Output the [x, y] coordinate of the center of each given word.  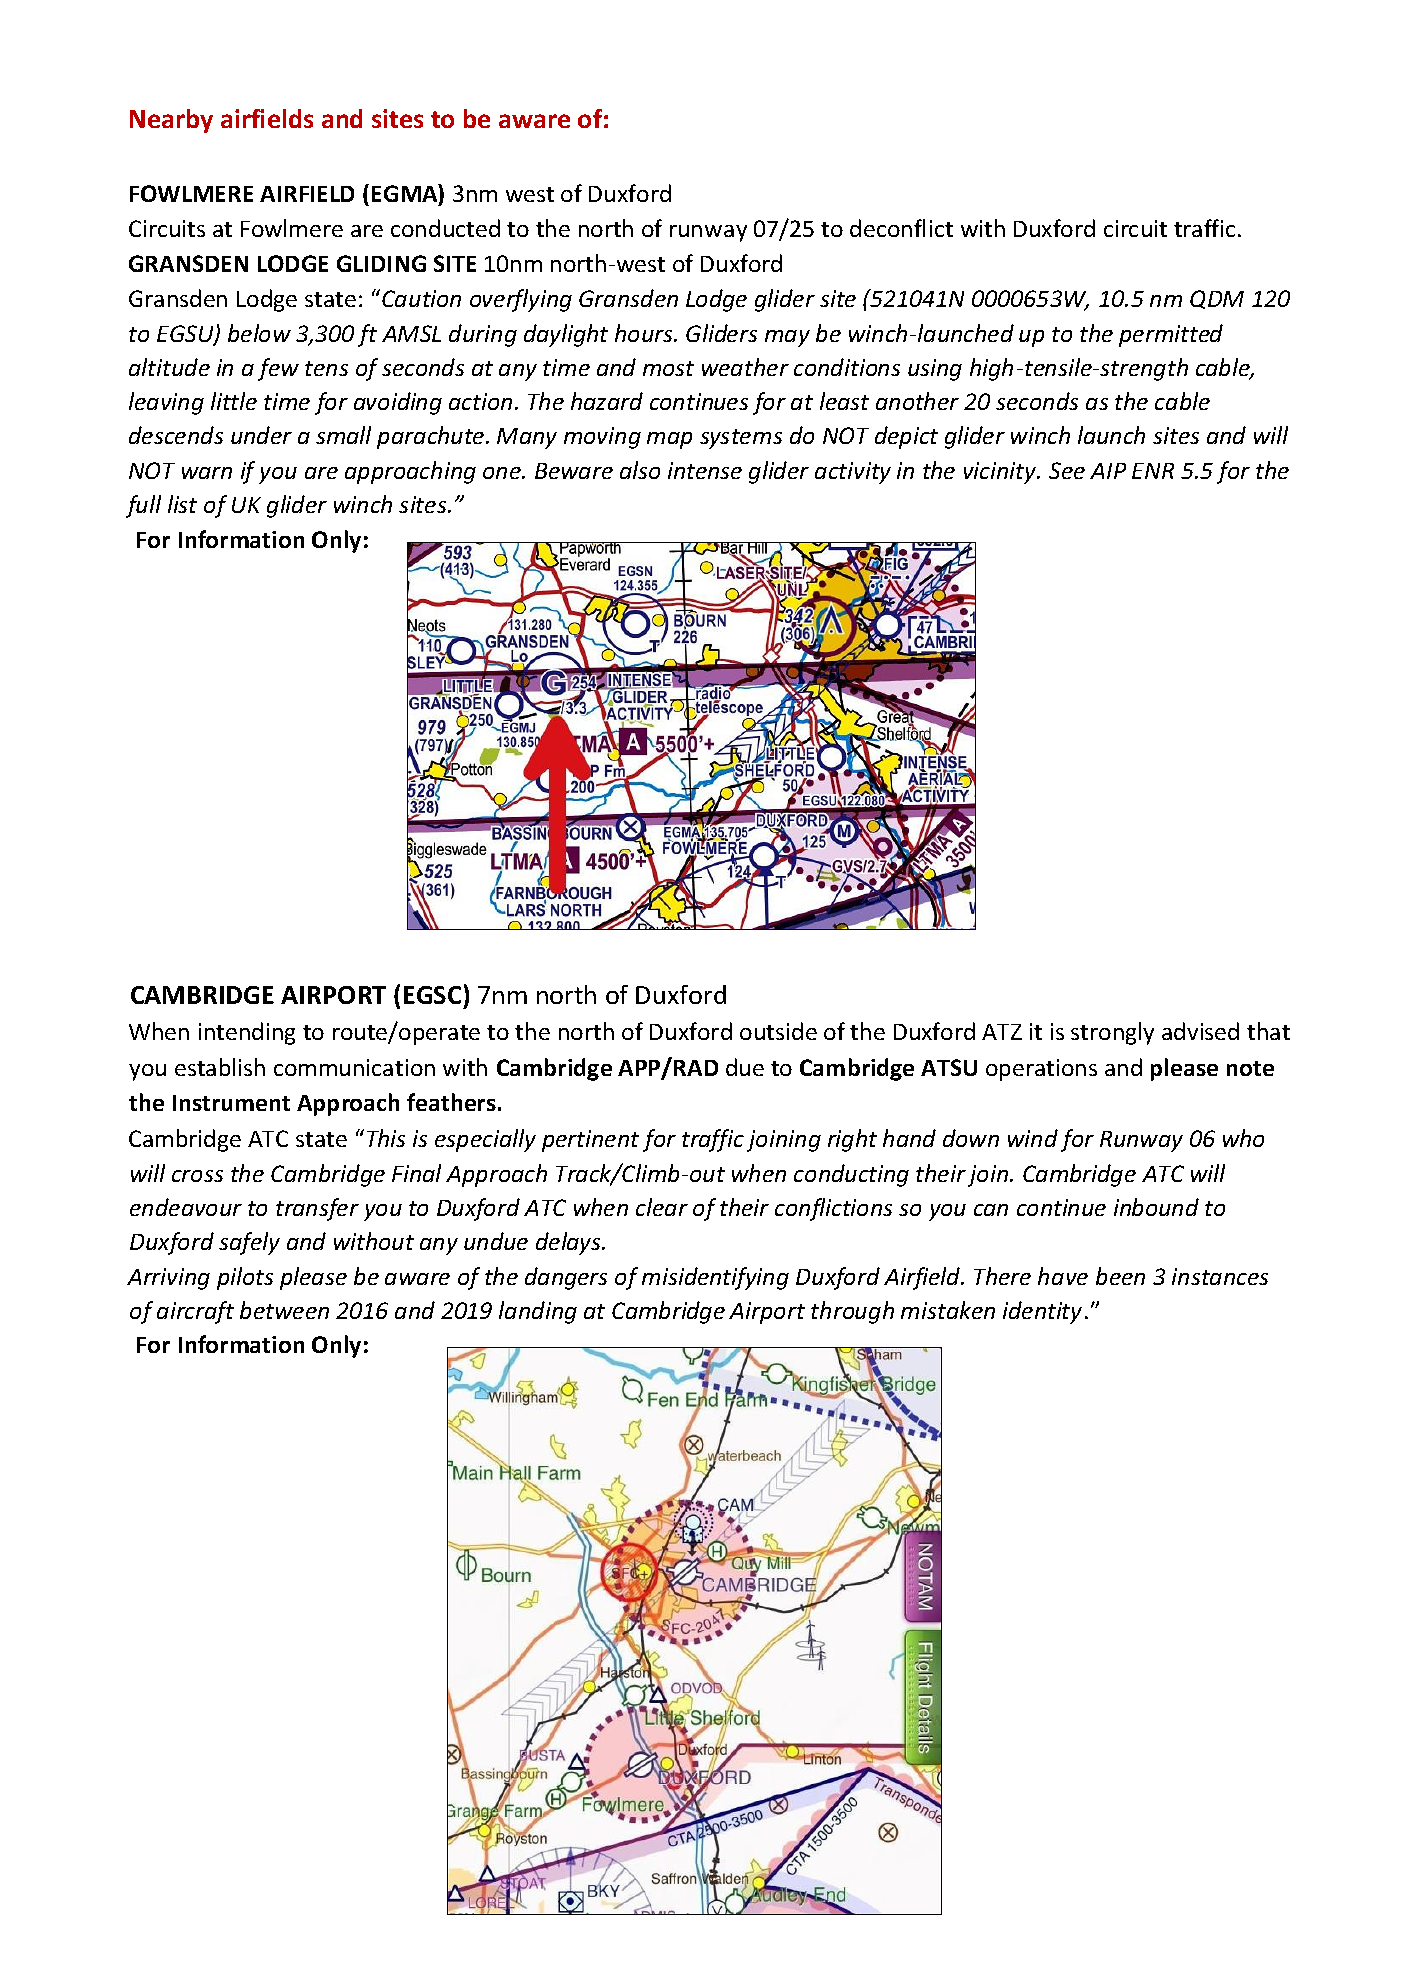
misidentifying [715, 1278]
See [1067, 470]
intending [247, 1033]
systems [741, 439]
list [182, 504]
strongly [1112, 1033]
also [640, 470]
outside [778, 1031]
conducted [445, 228]
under [261, 435]
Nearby [171, 121]
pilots [245, 1278]
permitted [1171, 335]
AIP [1108, 471]
